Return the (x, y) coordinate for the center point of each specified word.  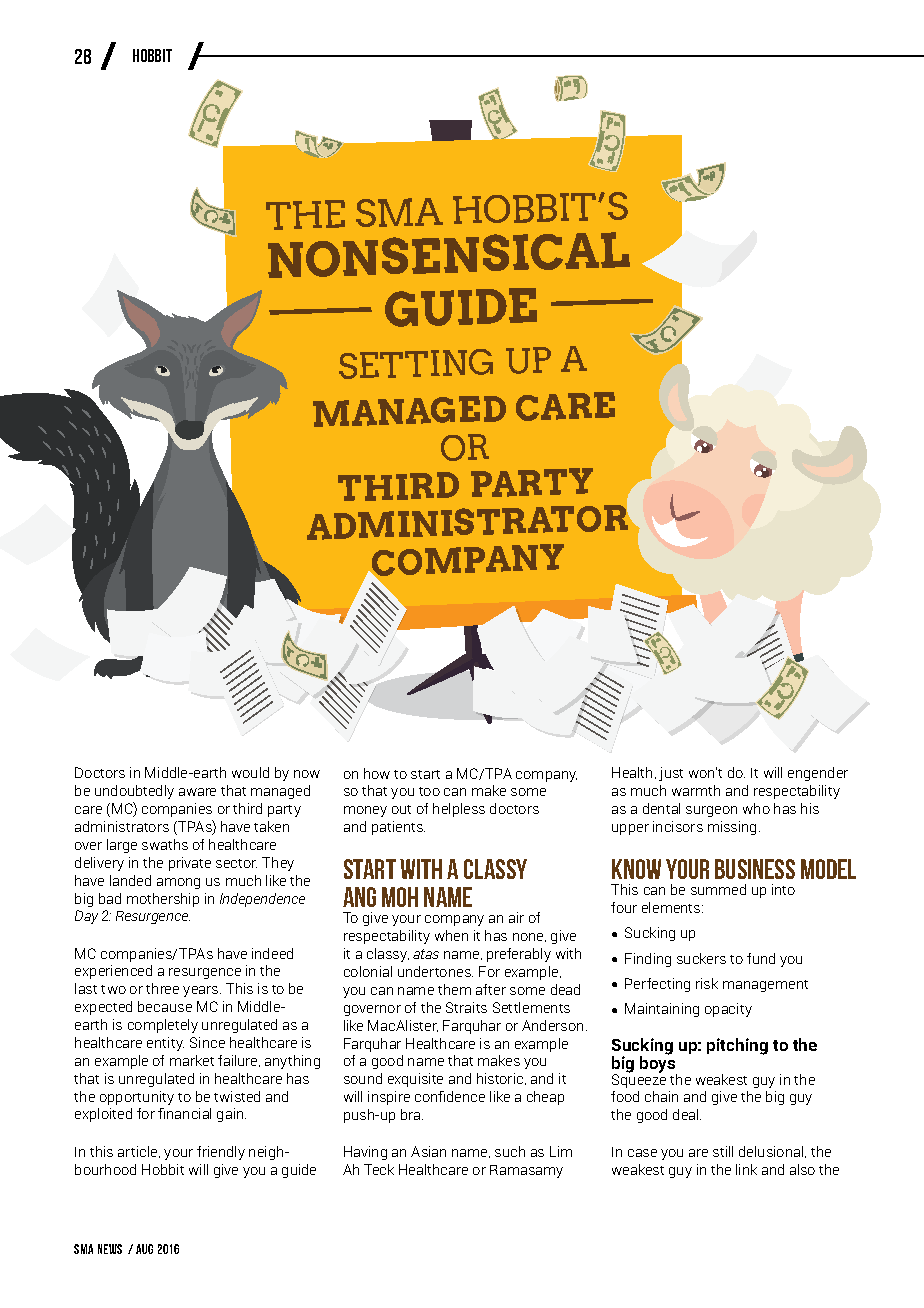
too (429, 791)
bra (412, 1114)
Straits (466, 1007)
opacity (728, 1010)
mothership (163, 900)
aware (197, 792)
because (165, 1006)
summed (718, 889)
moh (400, 897)
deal (687, 1114)
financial (184, 1113)
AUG (144, 1249)
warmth (696, 790)
